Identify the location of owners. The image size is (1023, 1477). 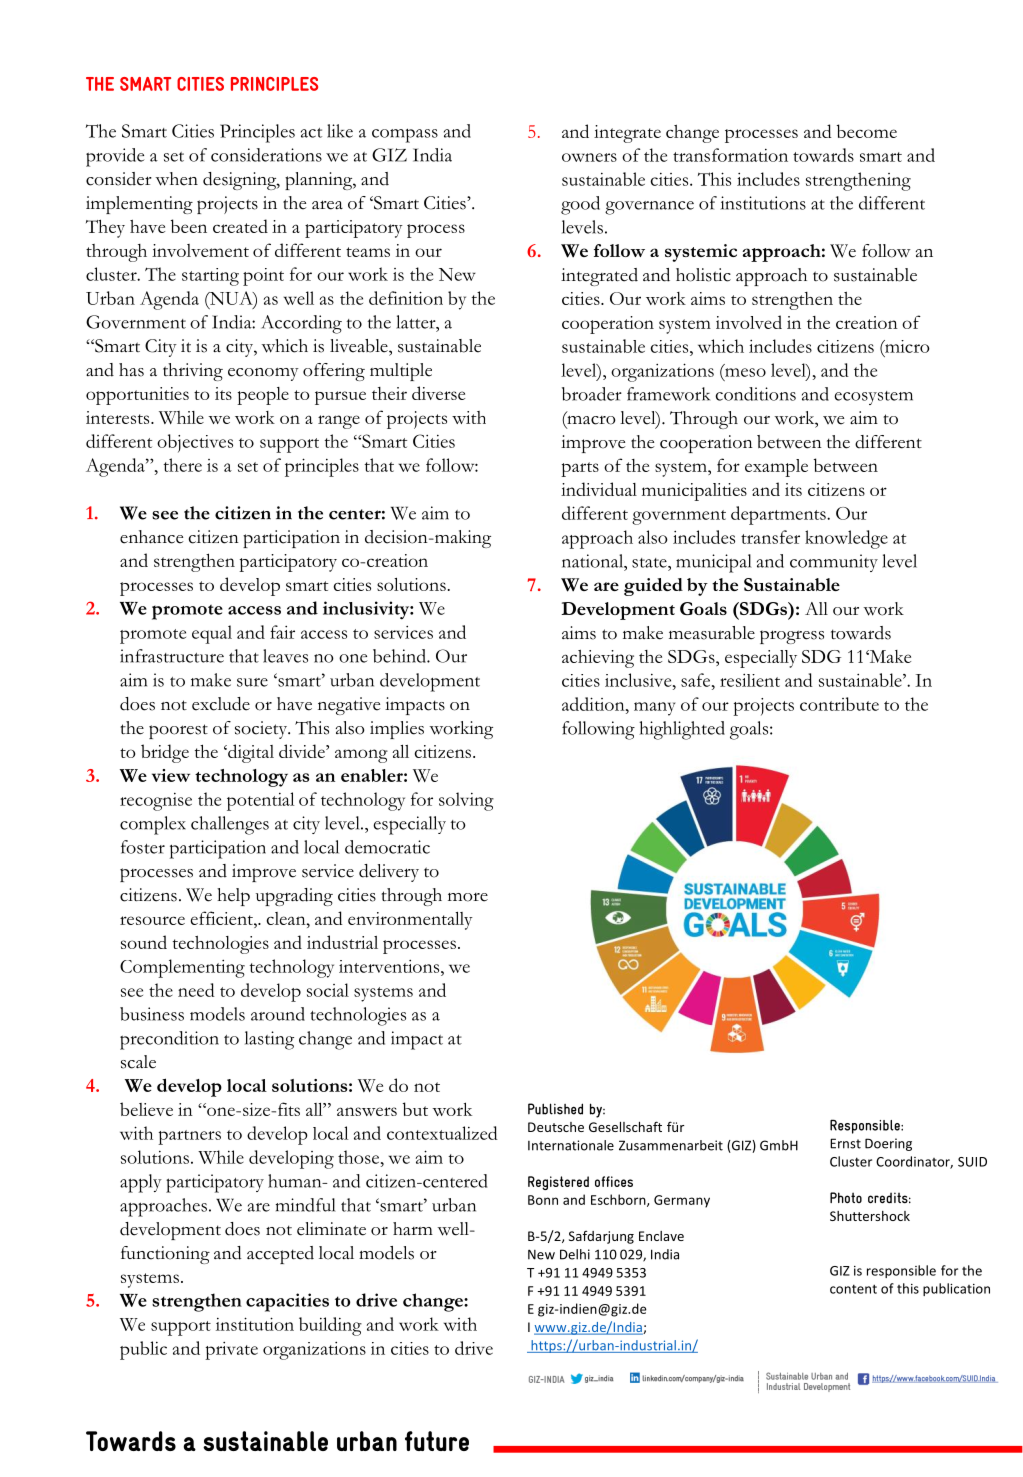
(589, 157).
